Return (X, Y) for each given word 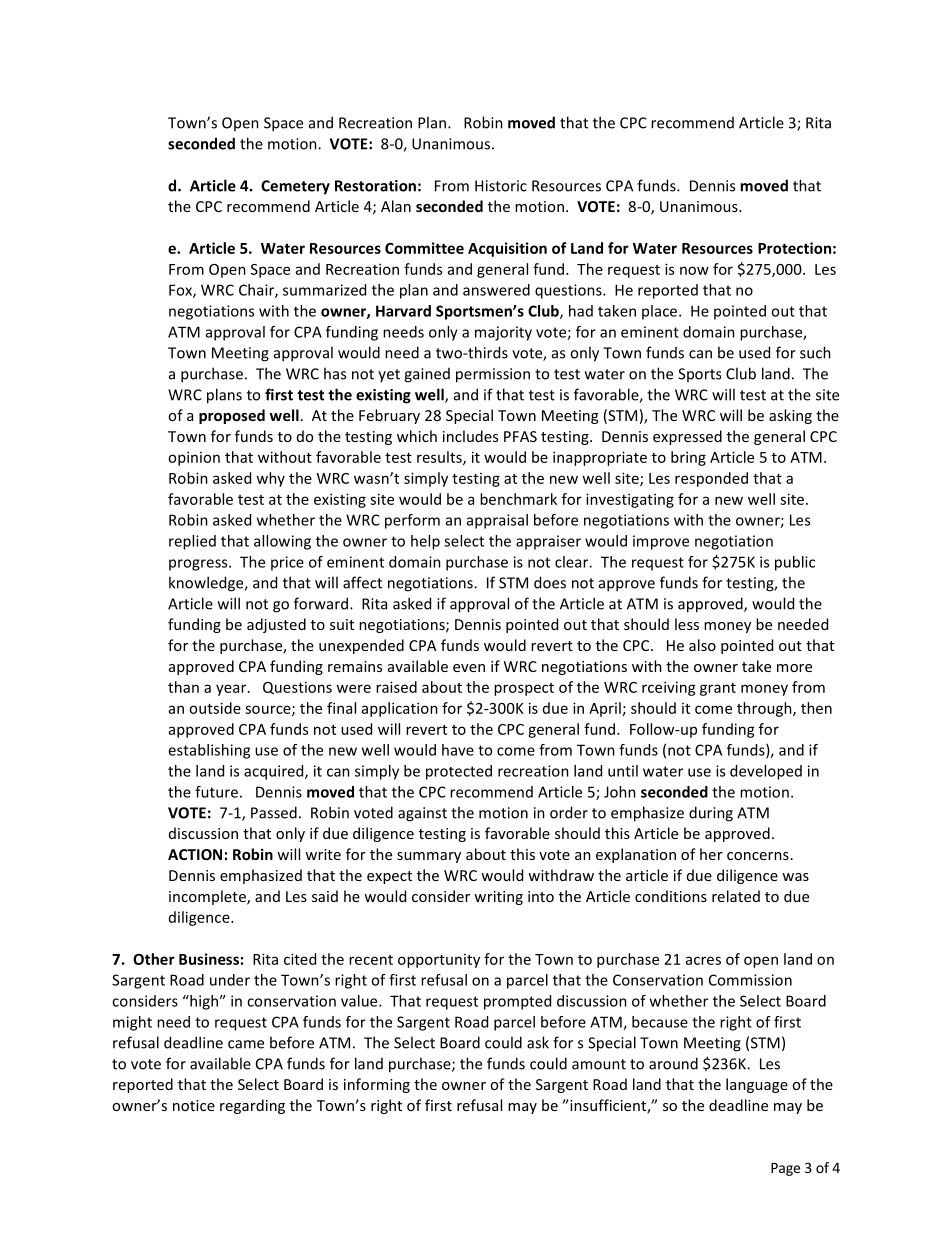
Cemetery (295, 187)
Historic (501, 186)
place (661, 312)
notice (194, 1105)
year (232, 690)
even (469, 668)
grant (718, 689)
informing (377, 1085)
